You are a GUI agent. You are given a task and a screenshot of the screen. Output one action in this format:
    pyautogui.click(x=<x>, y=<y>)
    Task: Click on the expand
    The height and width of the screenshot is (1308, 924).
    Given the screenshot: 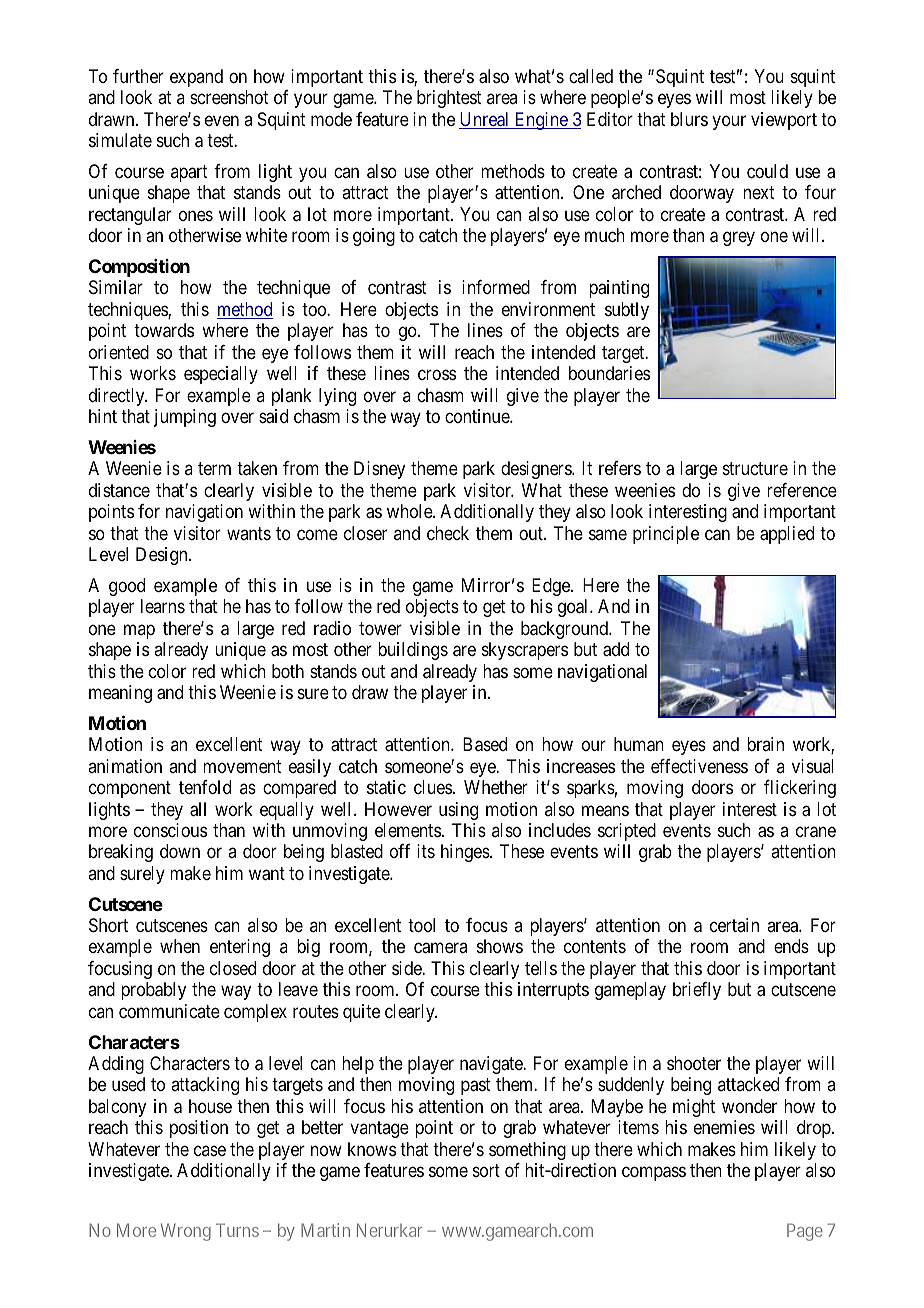 What is the action you would take?
    pyautogui.click(x=196, y=78)
